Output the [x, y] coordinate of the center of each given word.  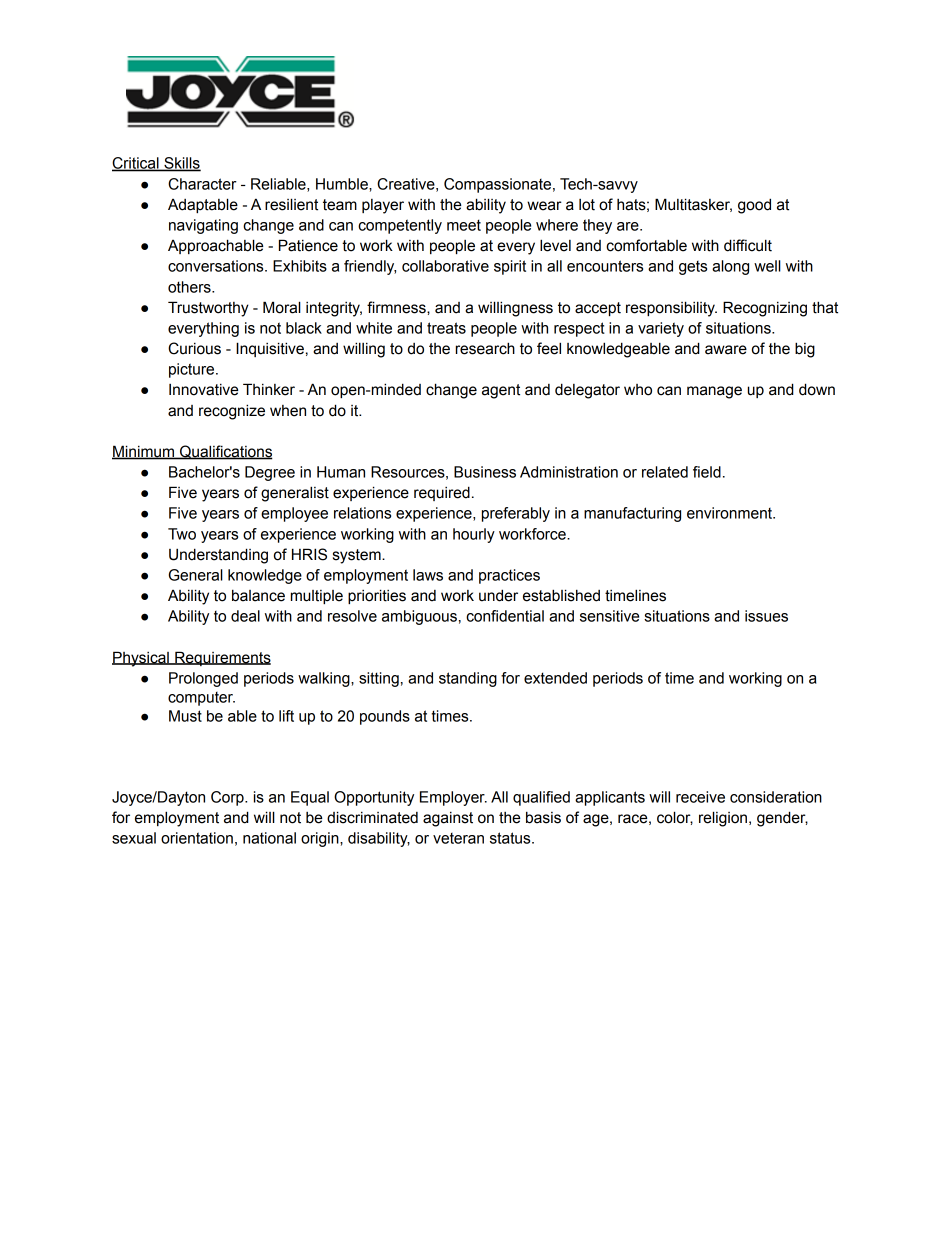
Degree [270, 473]
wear [544, 206]
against [448, 819]
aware [726, 350]
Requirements [222, 658]
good [754, 206]
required [442, 493]
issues [766, 616]
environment [731, 513]
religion [724, 819]
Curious [194, 348]
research [485, 348]
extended [555, 678]
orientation [197, 838]
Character [202, 184]
